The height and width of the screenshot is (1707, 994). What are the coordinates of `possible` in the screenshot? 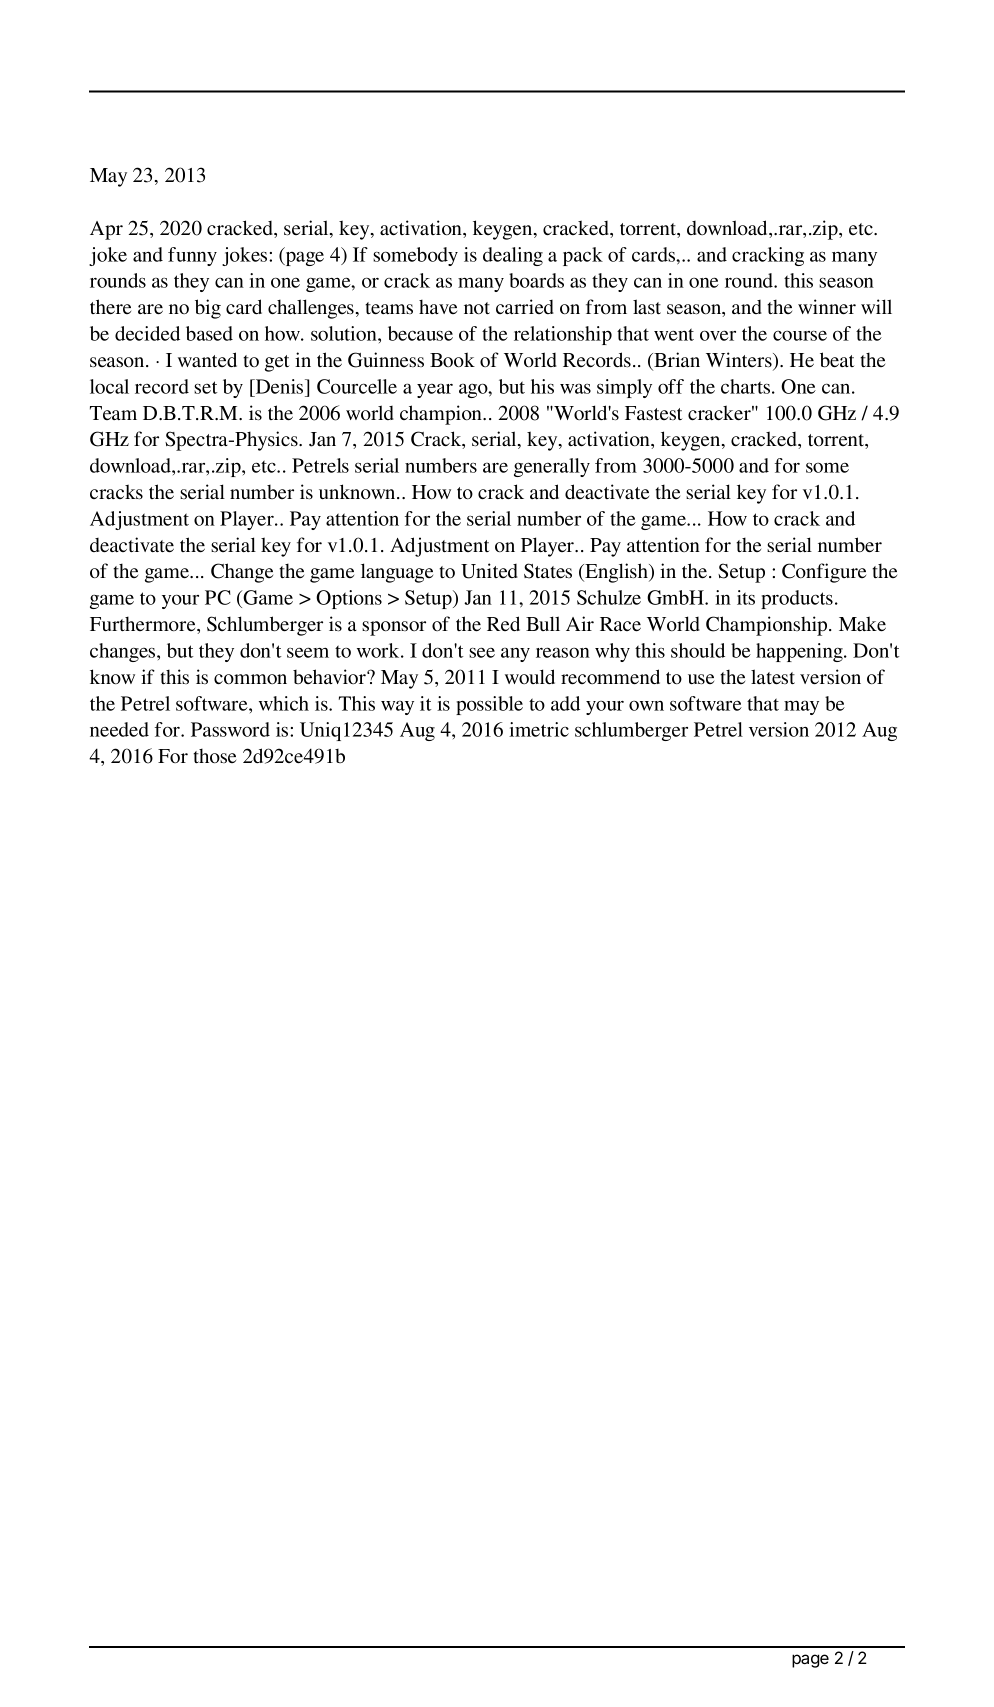 It's located at (489, 705).
